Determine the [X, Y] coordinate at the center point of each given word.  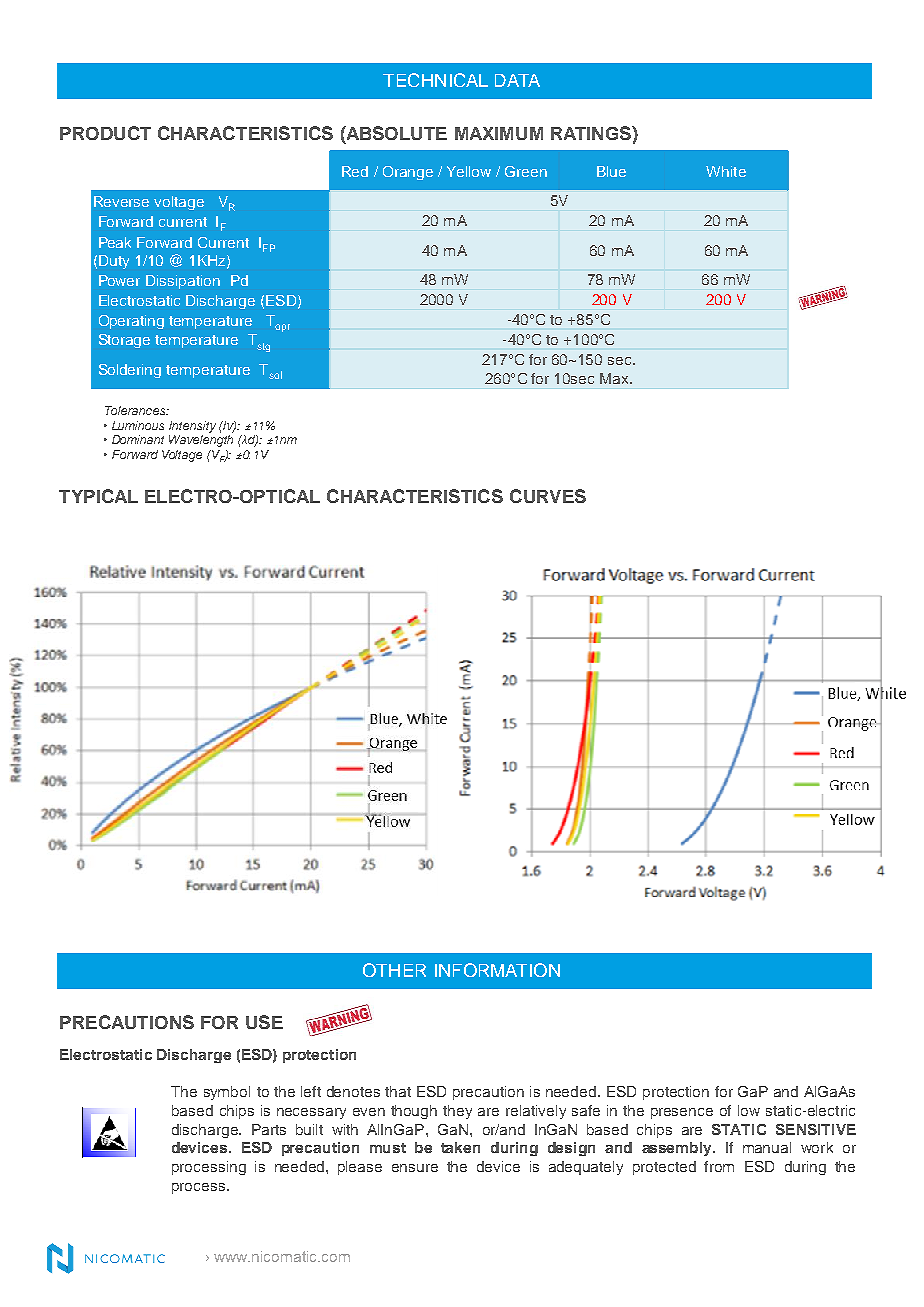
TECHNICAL [435, 80]
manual [767, 1147]
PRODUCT [105, 133]
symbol [227, 1093]
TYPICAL [98, 496]
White [726, 171]
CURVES [548, 496]
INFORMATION [497, 970]
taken [460, 1147]
